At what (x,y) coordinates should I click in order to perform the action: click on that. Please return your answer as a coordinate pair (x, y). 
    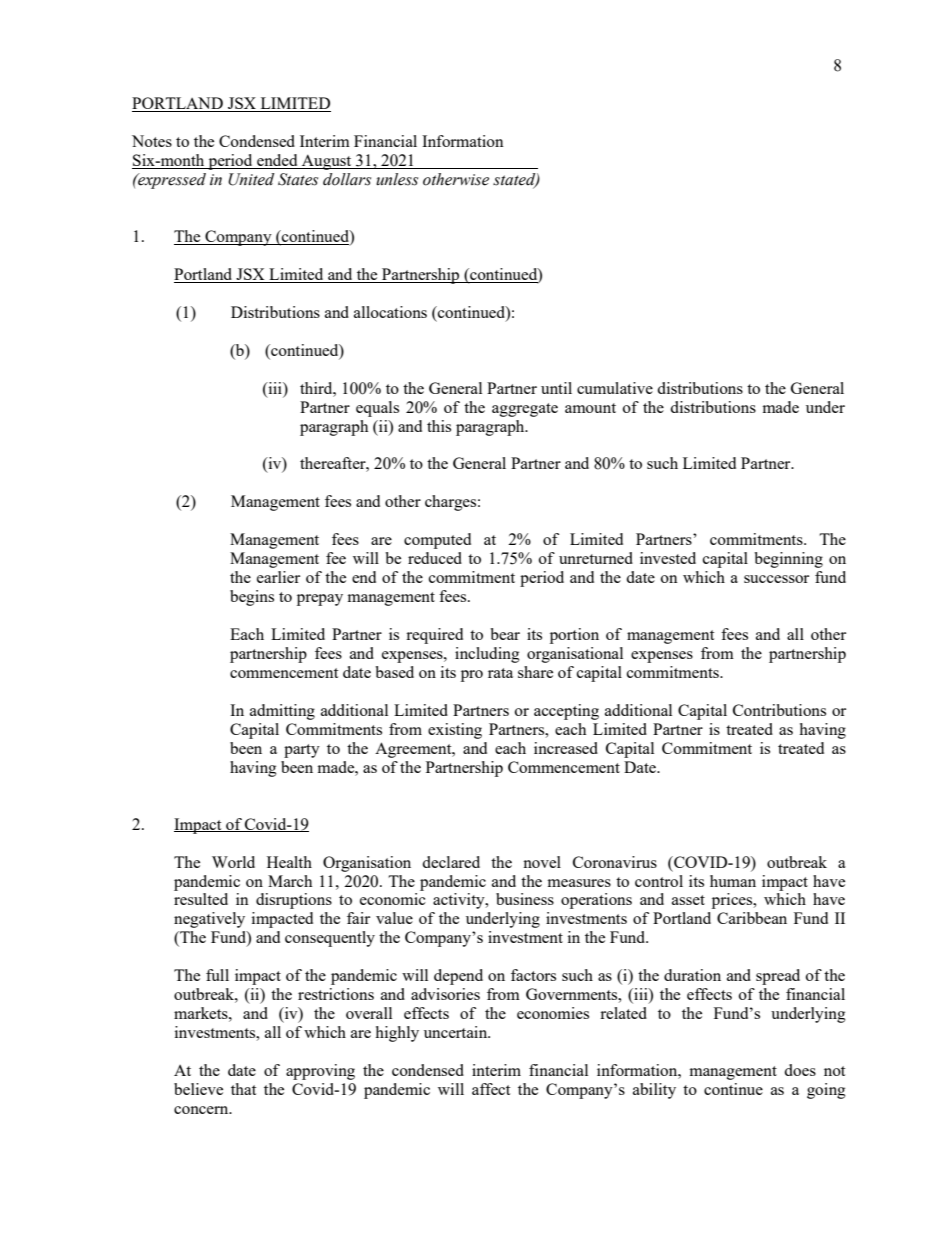
    Looking at the image, I should click on (243, 1089).
